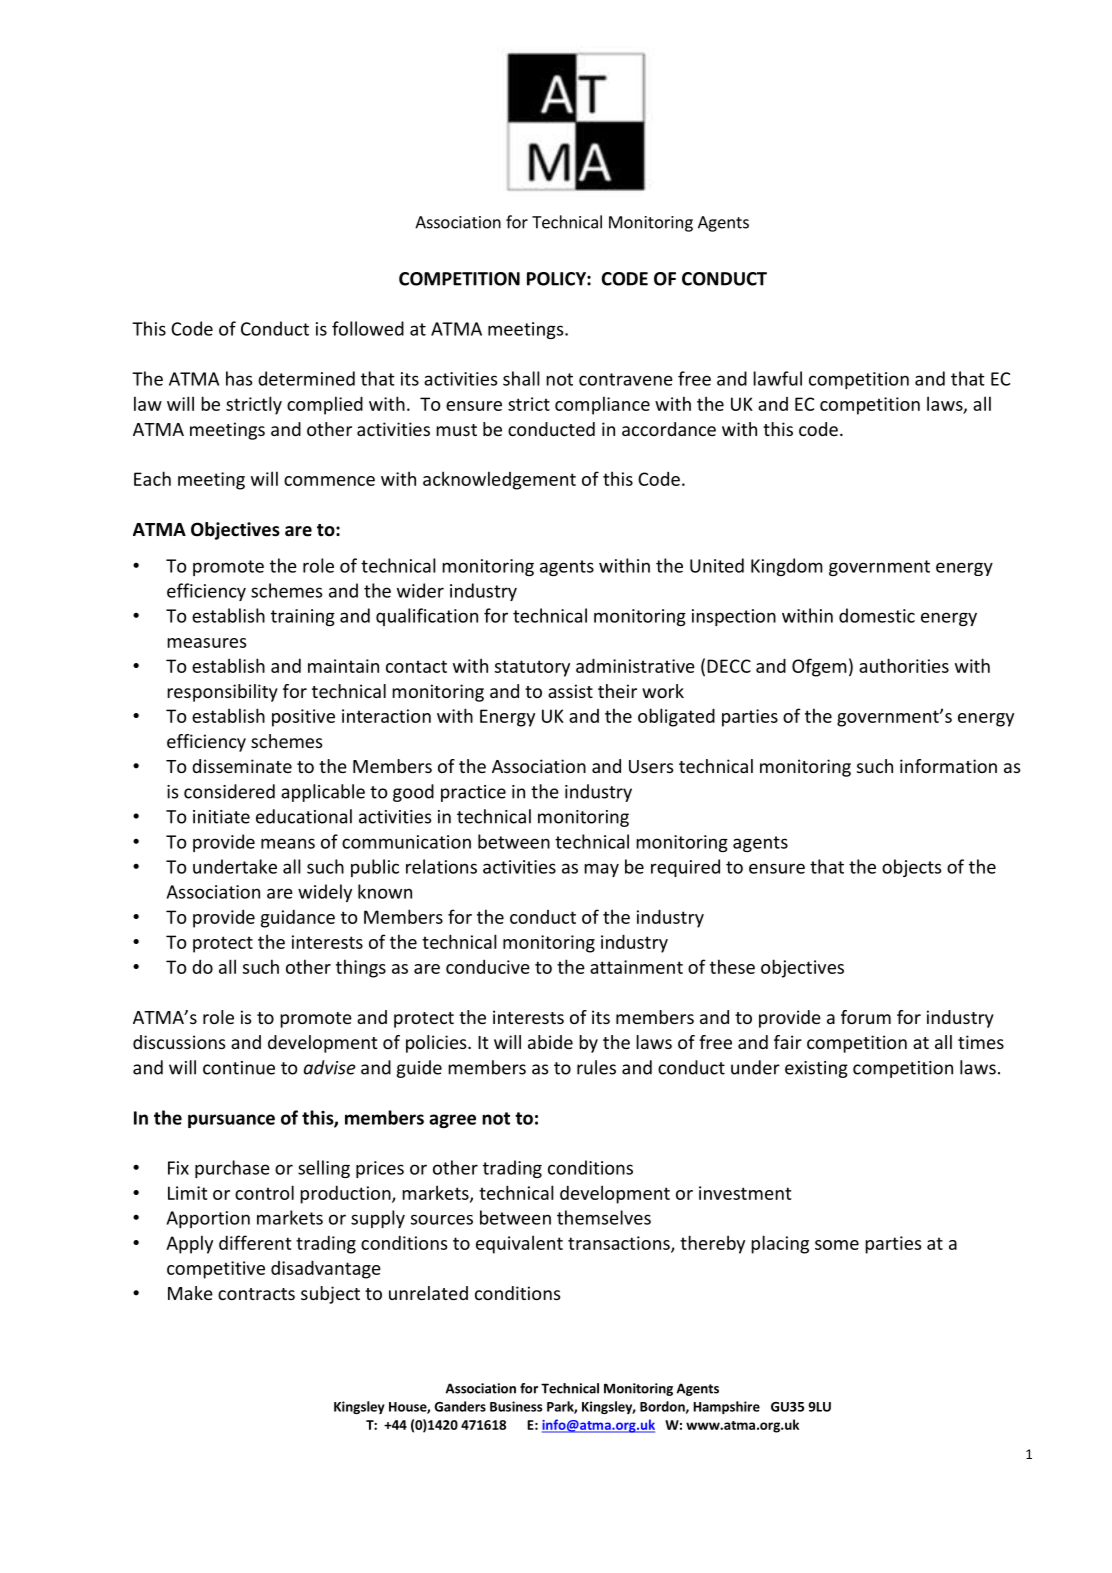 The height and width of the page is (1573, 1112). Describe the element at coordinates (288, 843) in the page. I see `means` at that location.
